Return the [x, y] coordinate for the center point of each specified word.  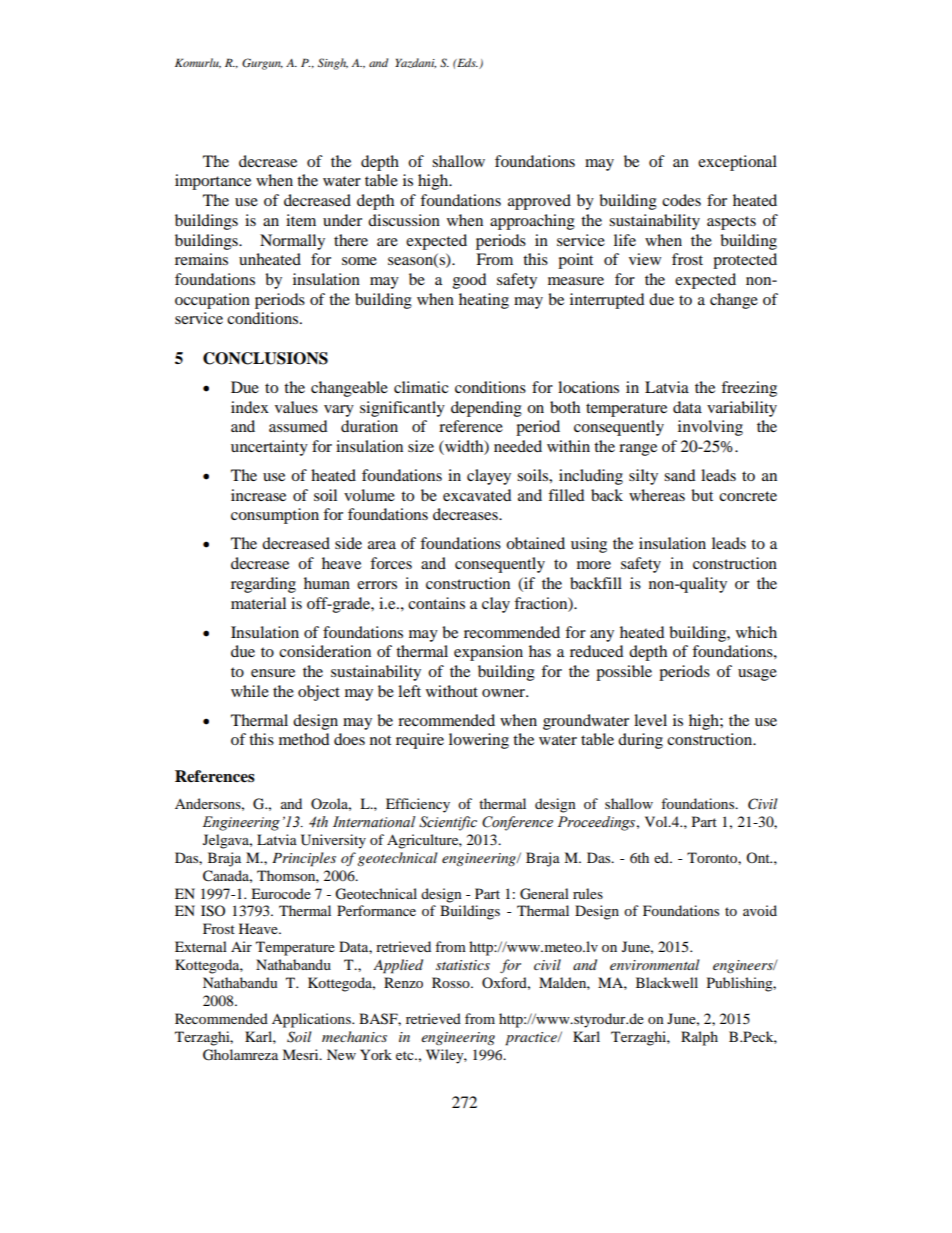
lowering [479, 741]
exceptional [737, 163]
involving [710, 428]
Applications [312, 1020]
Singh [333, 64]
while [250, 691]
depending [486, 409]
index [250, 407]
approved [539, 202]
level [650, 720]
